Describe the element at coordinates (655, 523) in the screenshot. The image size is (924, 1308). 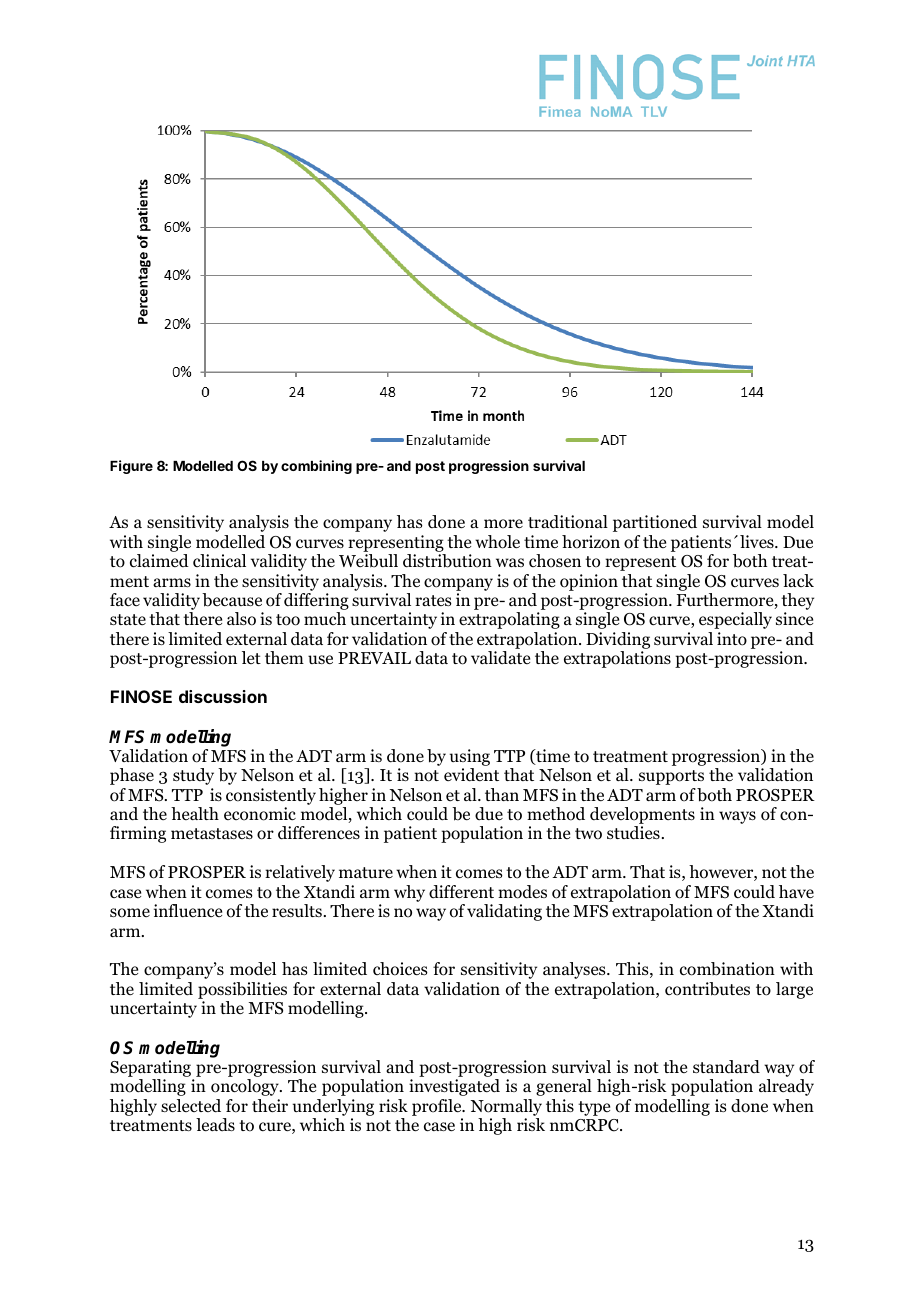
I see `partitioned` at that location.
